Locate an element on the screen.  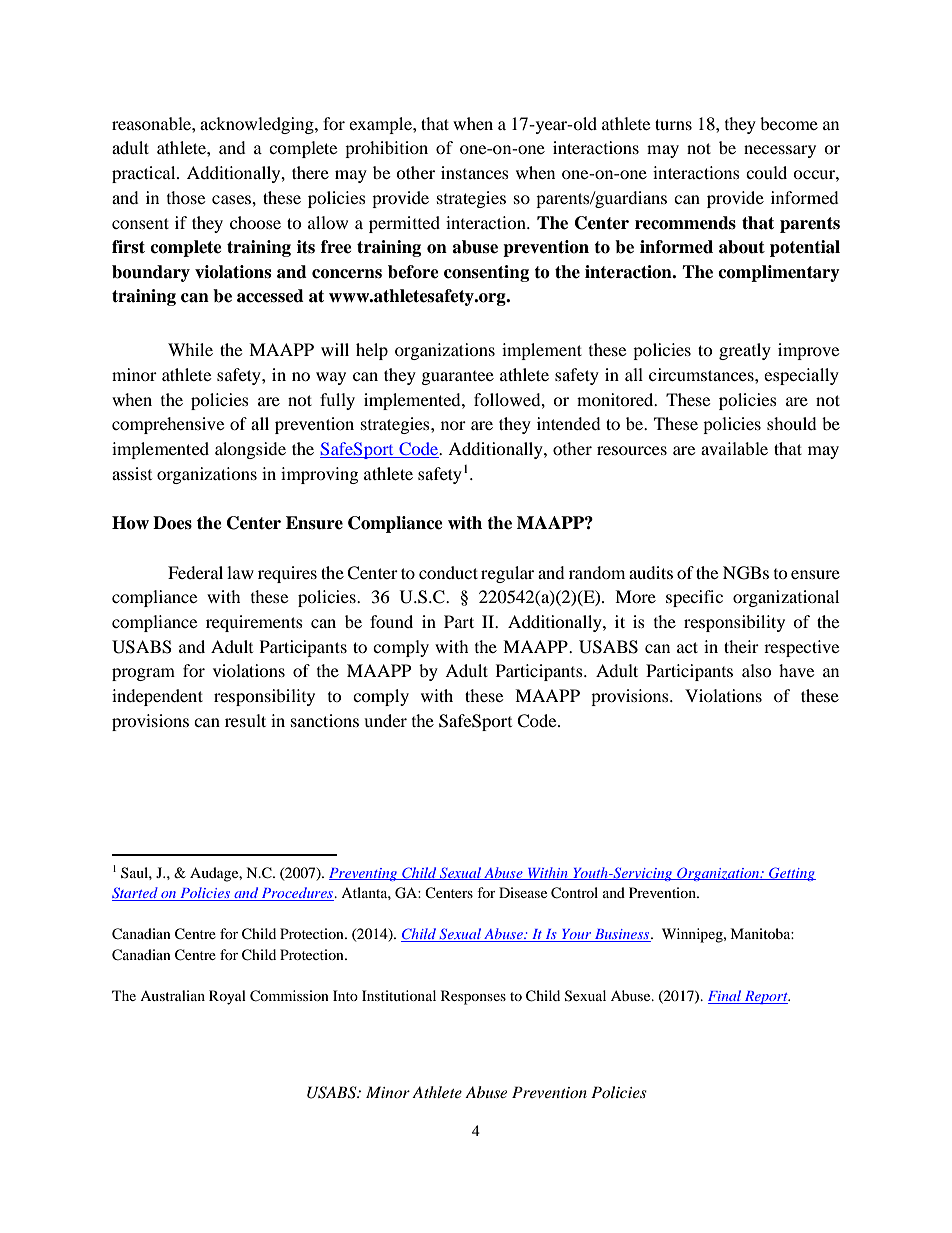
Royal is located at coordinates (227, 997).
